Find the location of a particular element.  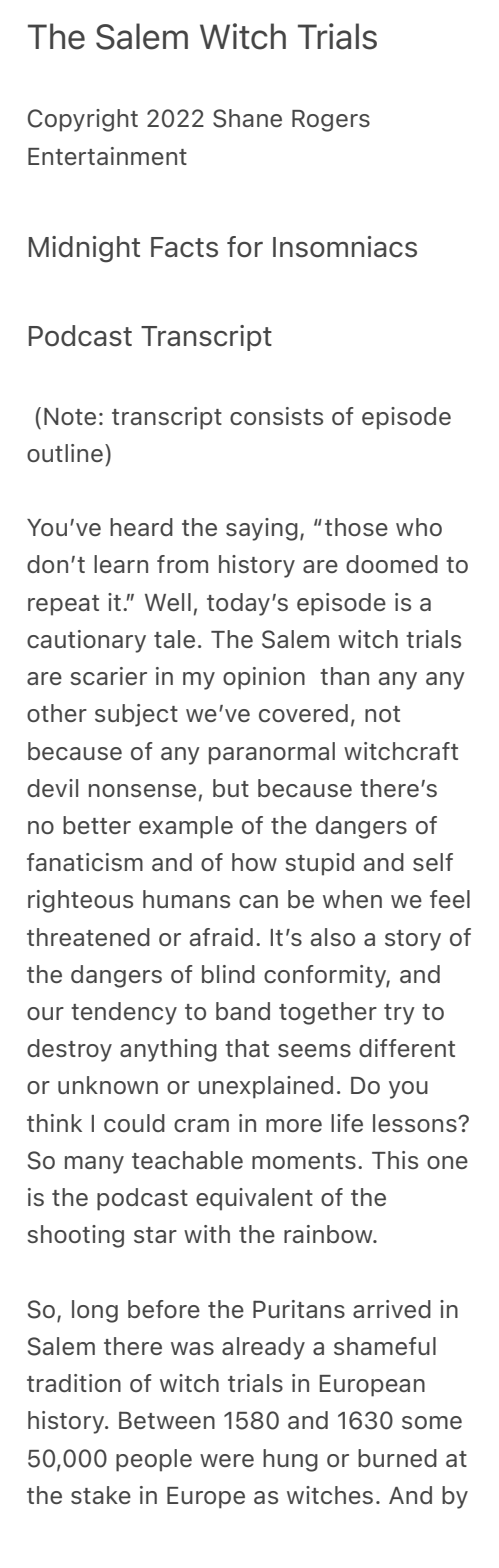

scarier is located at coordinates (108, 676).
